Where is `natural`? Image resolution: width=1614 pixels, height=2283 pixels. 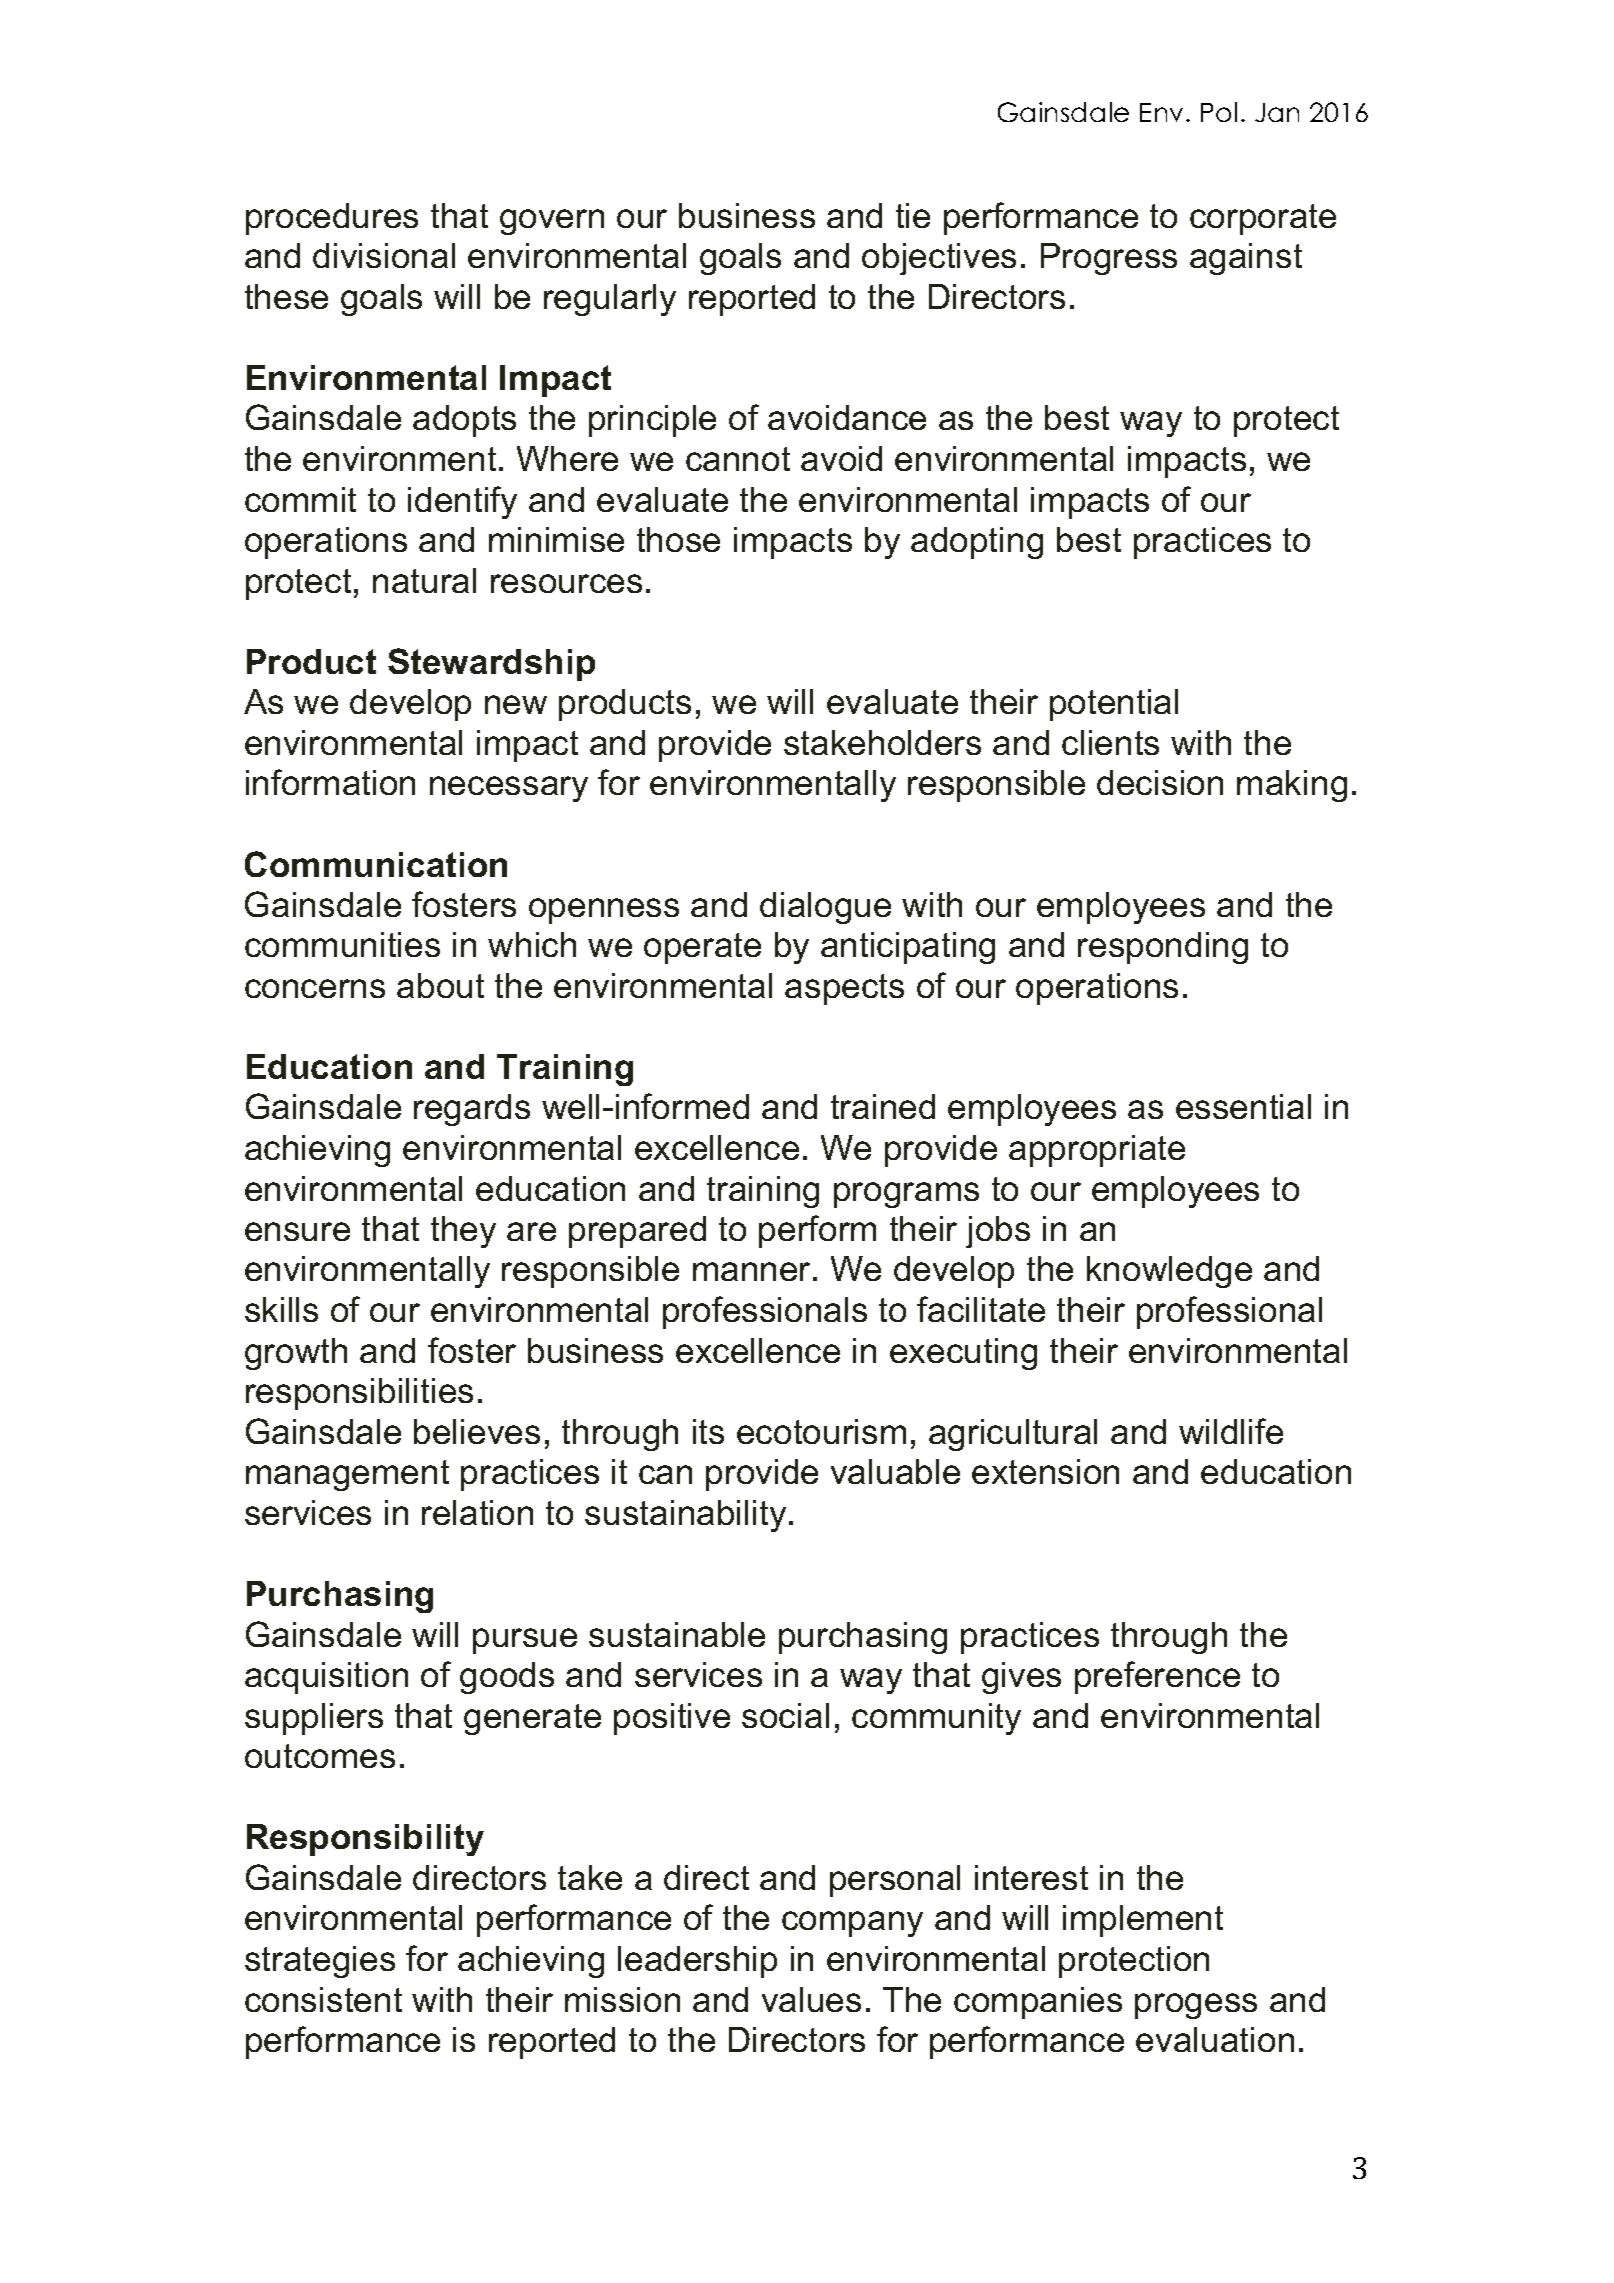
natural is located at coordinates (424, 580).
